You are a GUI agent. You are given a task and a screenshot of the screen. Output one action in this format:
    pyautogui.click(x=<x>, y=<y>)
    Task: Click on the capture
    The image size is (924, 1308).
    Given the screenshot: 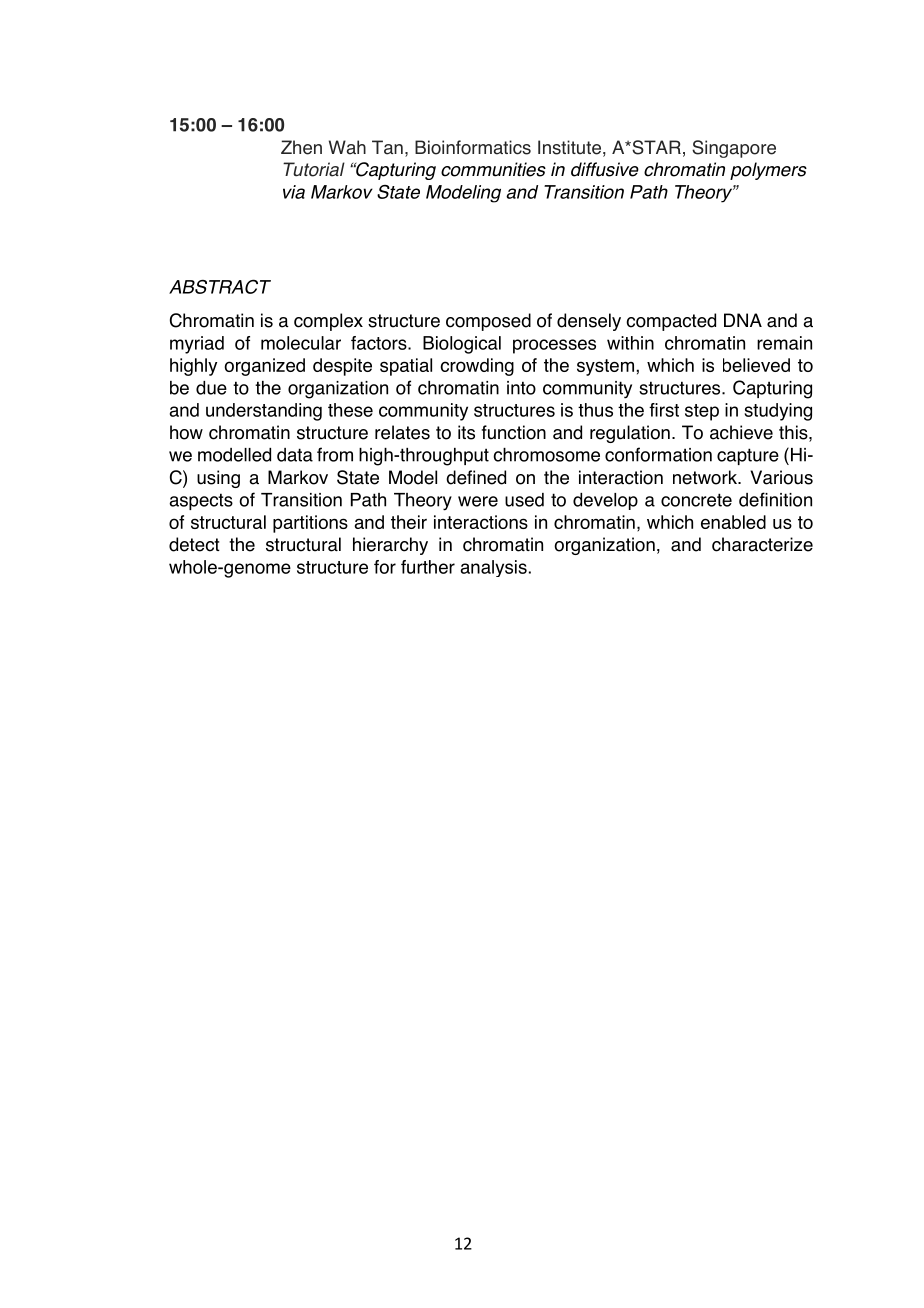 What is the action you would take?
    pyautogui.click(x=748, y=456)
